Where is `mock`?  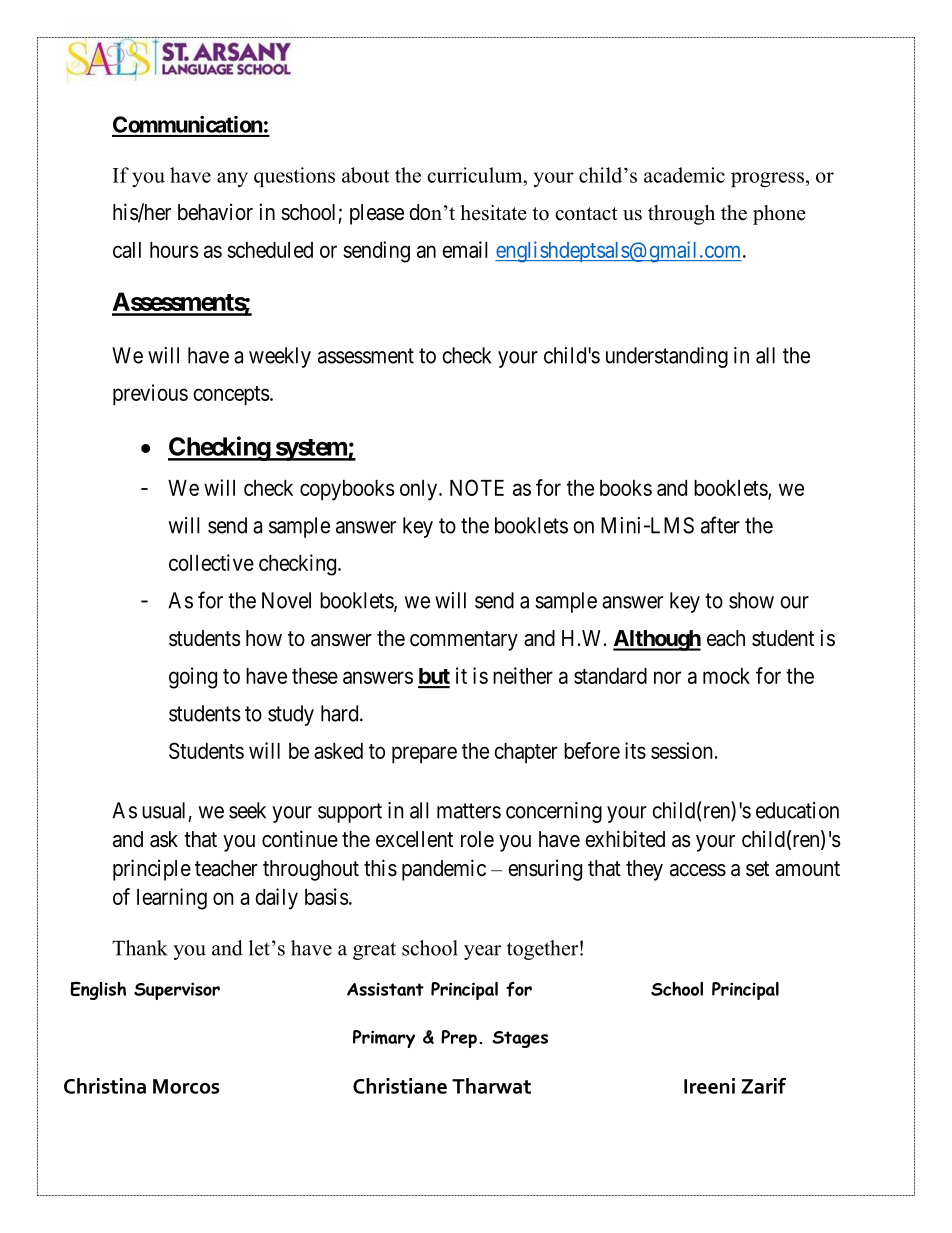 mock is located at coordinates (726, 676).
